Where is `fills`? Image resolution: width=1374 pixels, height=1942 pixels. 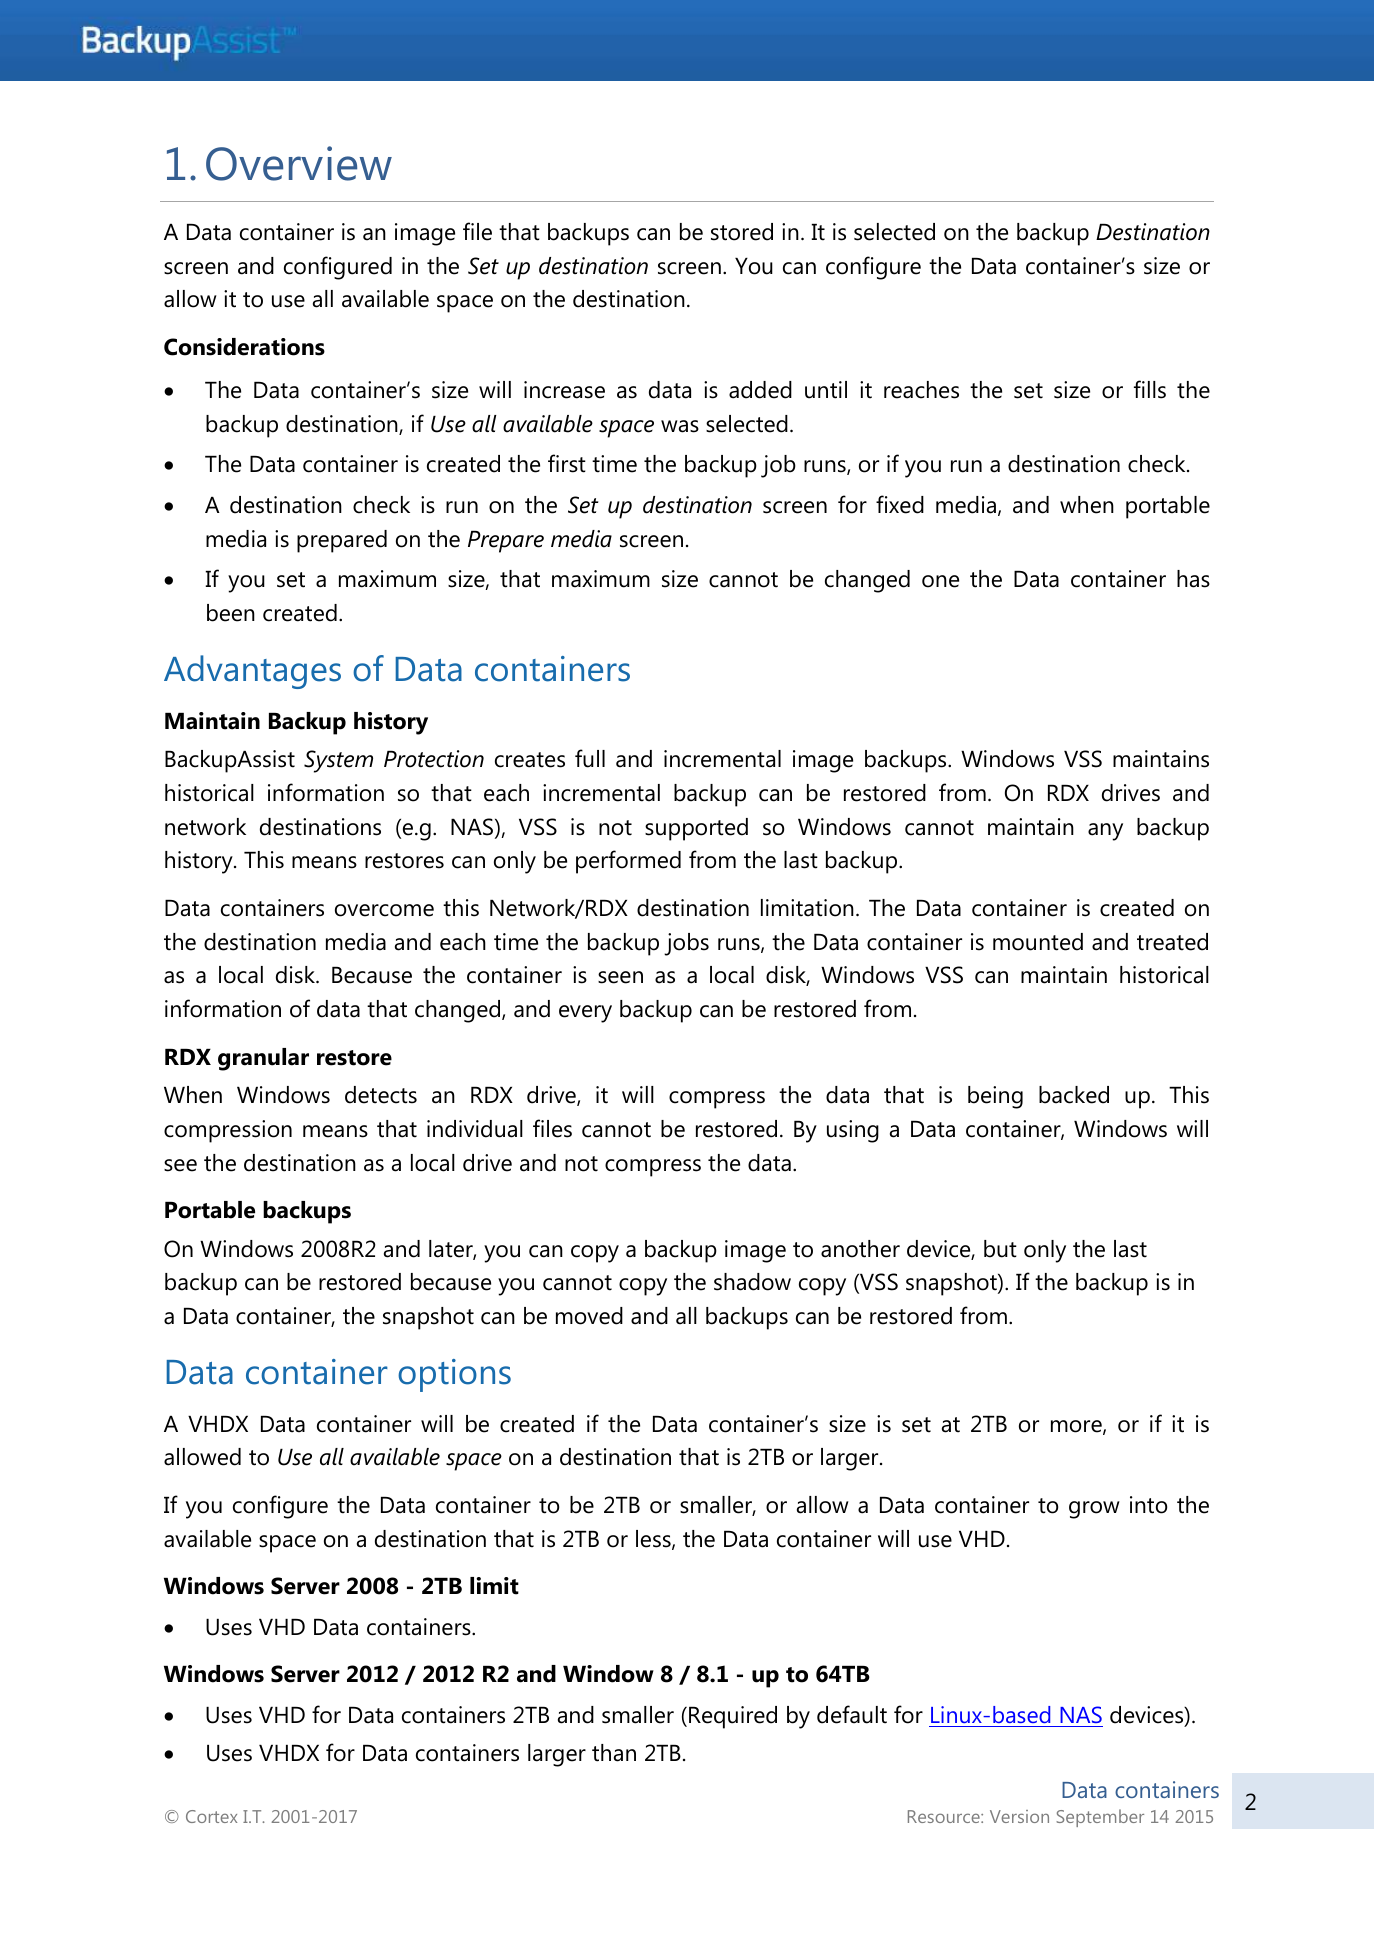 fills is located at coordinates (1150, 389).
